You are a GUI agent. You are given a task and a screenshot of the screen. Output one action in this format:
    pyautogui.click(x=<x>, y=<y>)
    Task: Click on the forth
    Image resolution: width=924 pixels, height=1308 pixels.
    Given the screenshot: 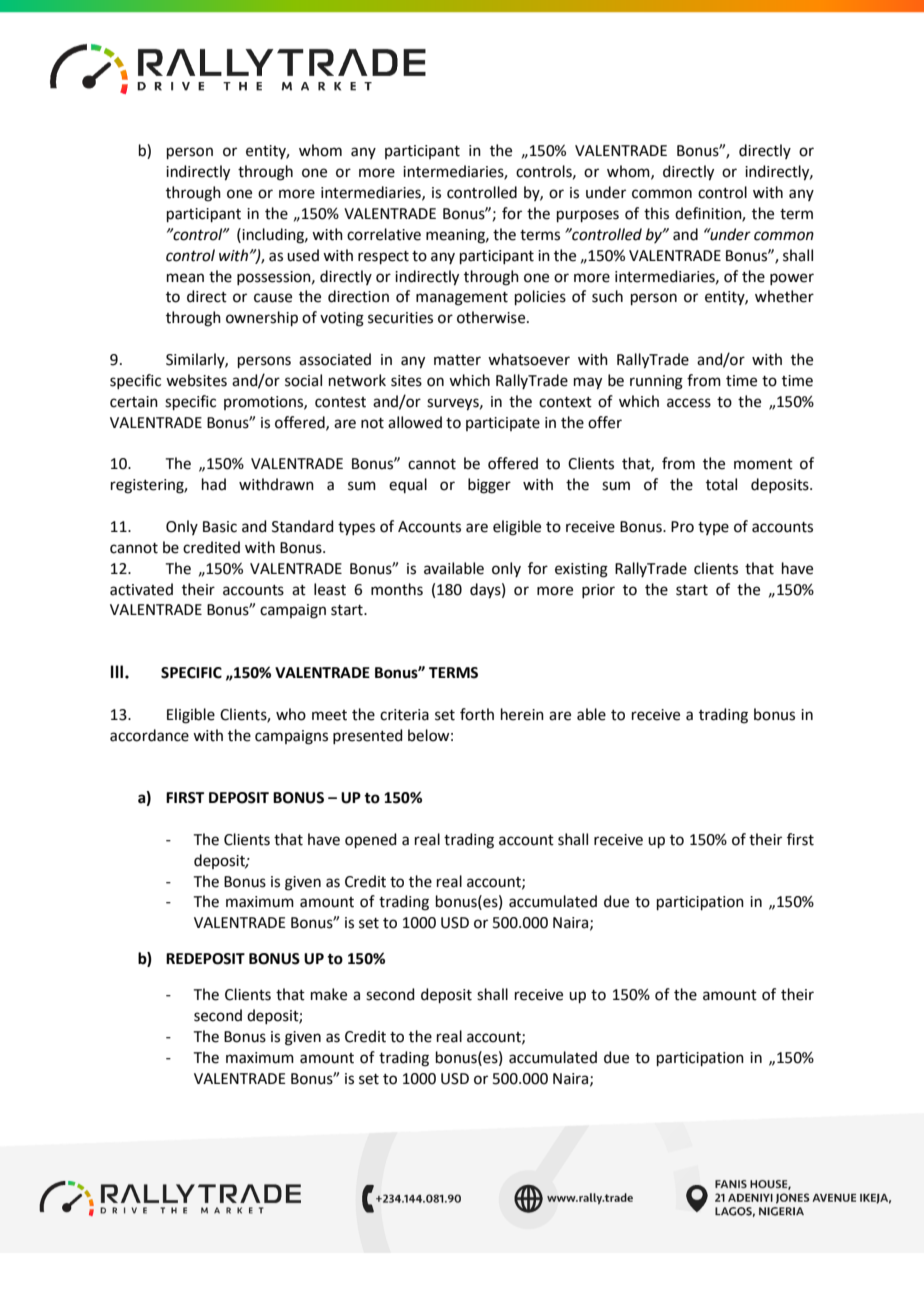 What is the action you would take?
    pyautogui.click(x=477, y=714)
